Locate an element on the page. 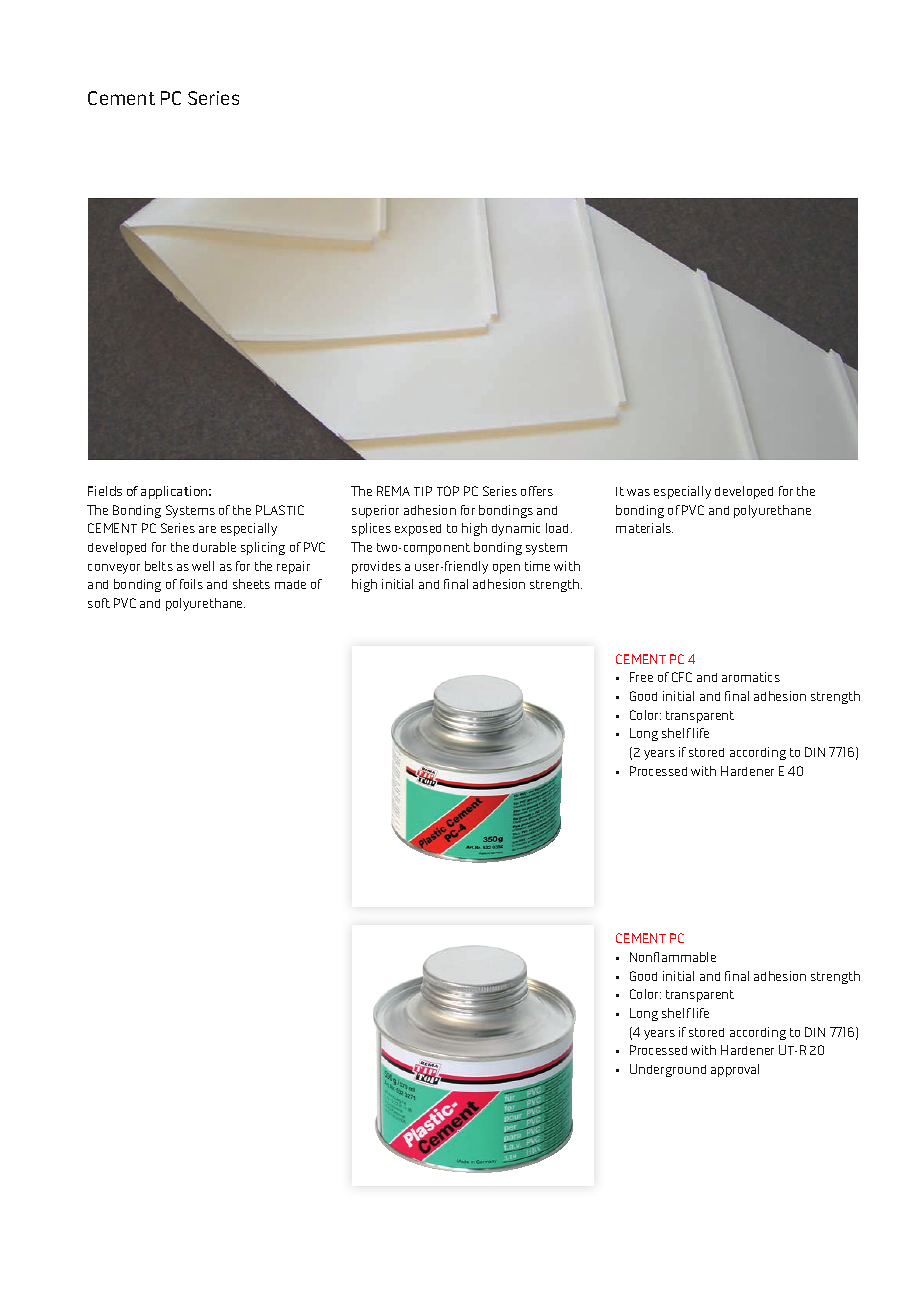  approval is located at coordinates (735, 1070).
